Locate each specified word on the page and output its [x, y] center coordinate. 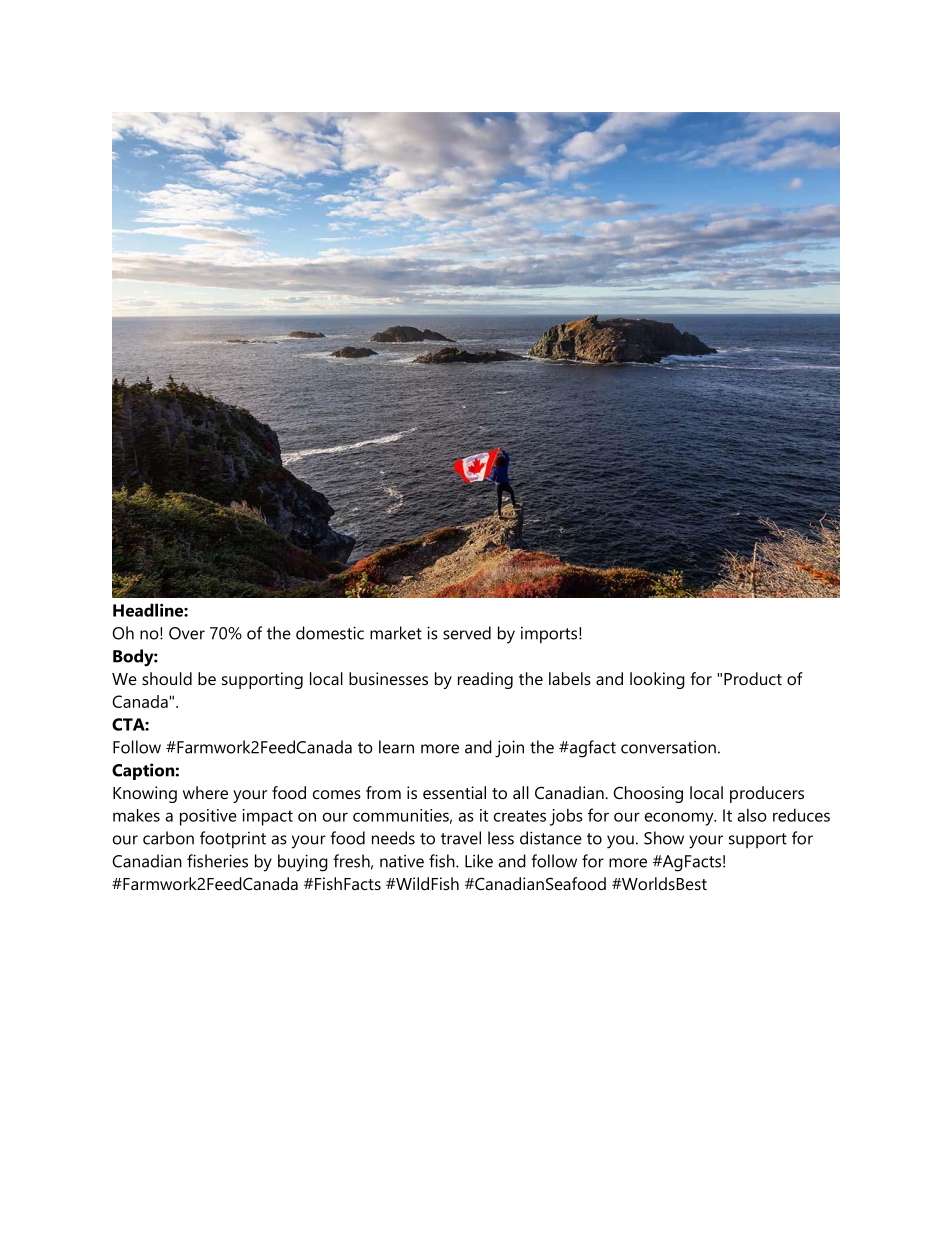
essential [454, 792]
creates [520, 816]
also [752, 815]
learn [396, 747]
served [467, 633]
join [509, 749]
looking [657, 680]
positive [208, 817]
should [167, 678]
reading [485, 680]
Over [187, 633]
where [205, 792]
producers [767, 794]
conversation [668, 747]
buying [303, 863]
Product [753, 678]
